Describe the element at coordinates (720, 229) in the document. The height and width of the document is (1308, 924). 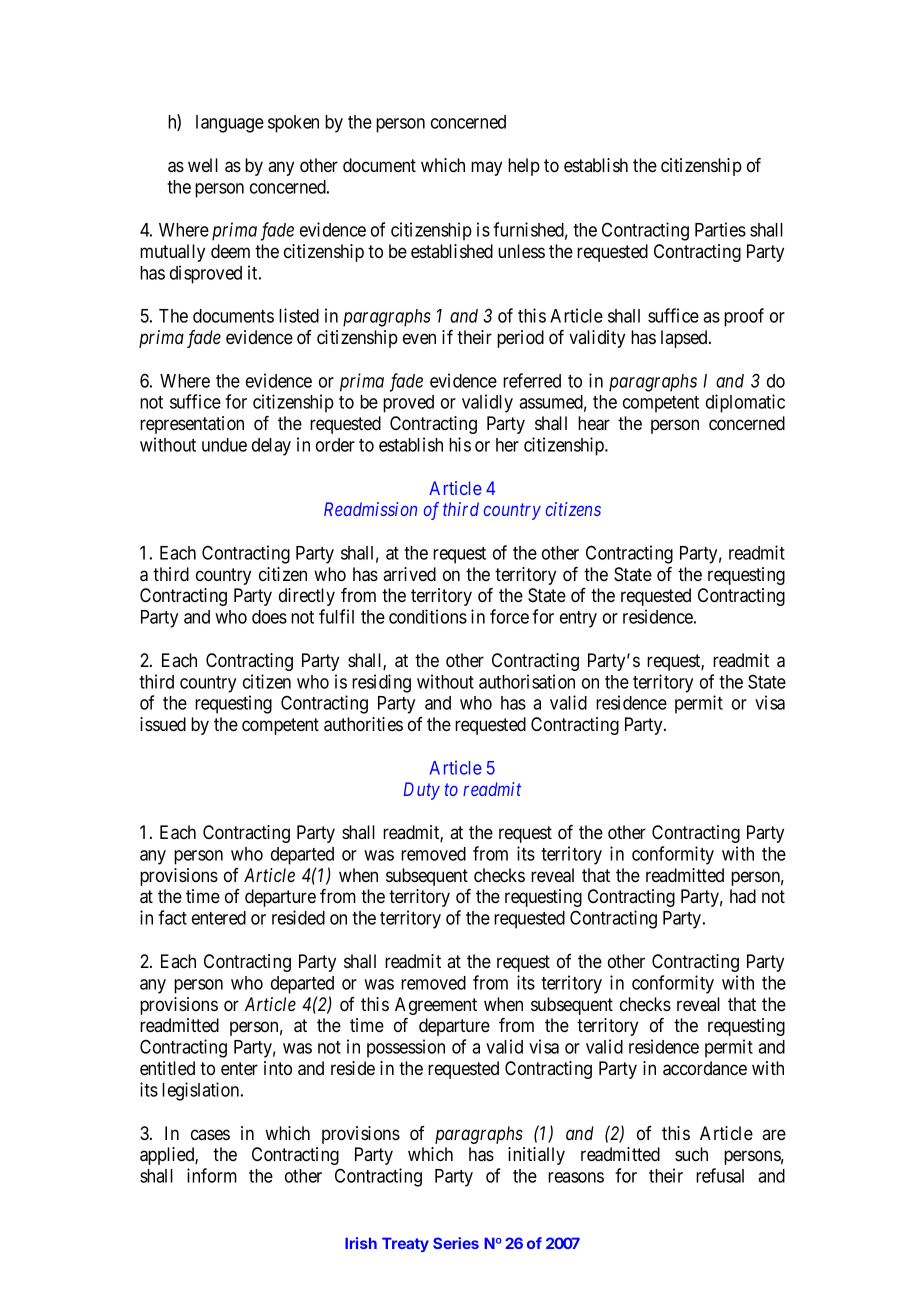
I see `Parties` at that location.
